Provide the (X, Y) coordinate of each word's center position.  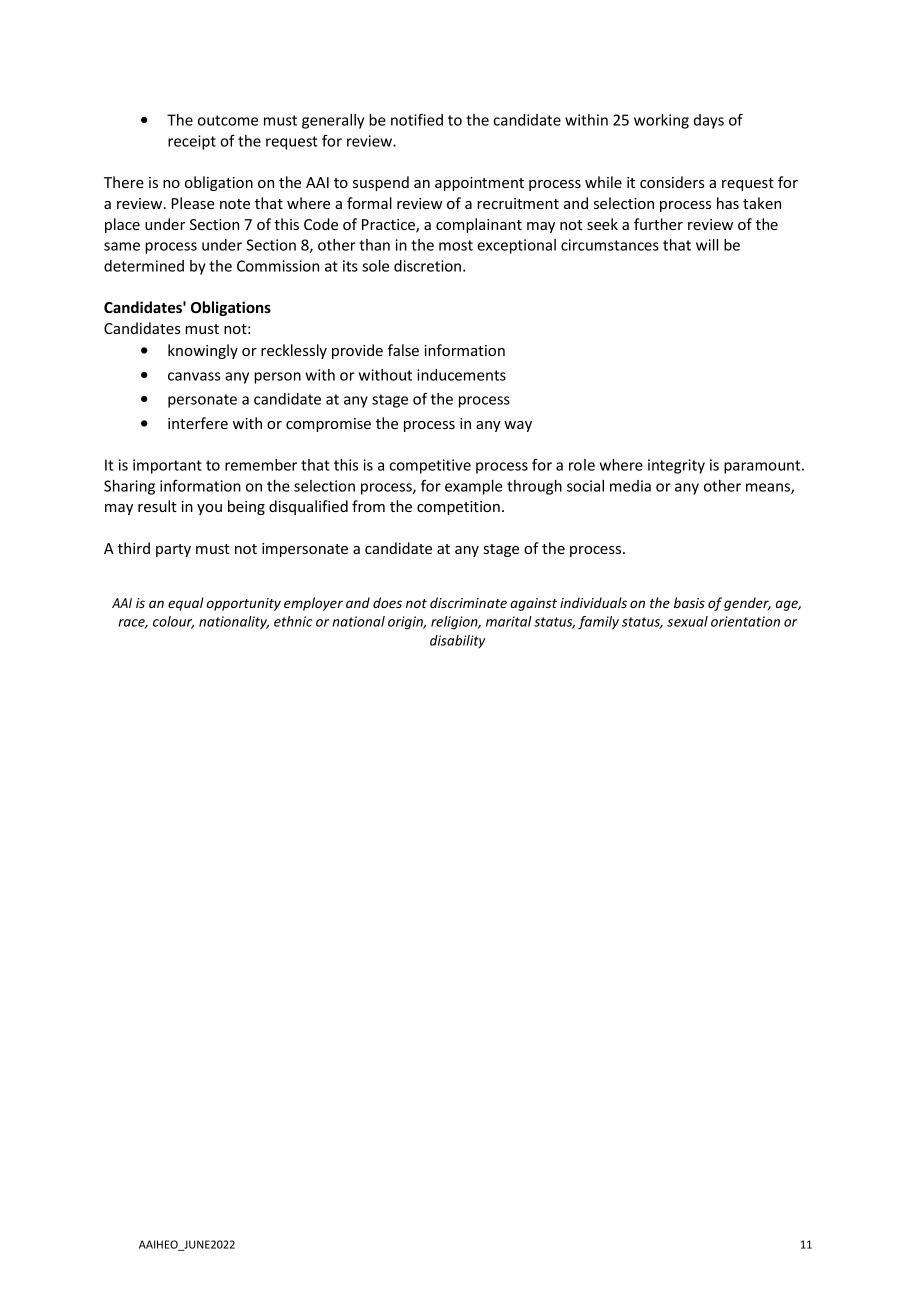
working (661, 121)
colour (173, 622)
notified (417, 119)
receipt (192, 142)
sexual (687, 621)
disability (457, 641)
